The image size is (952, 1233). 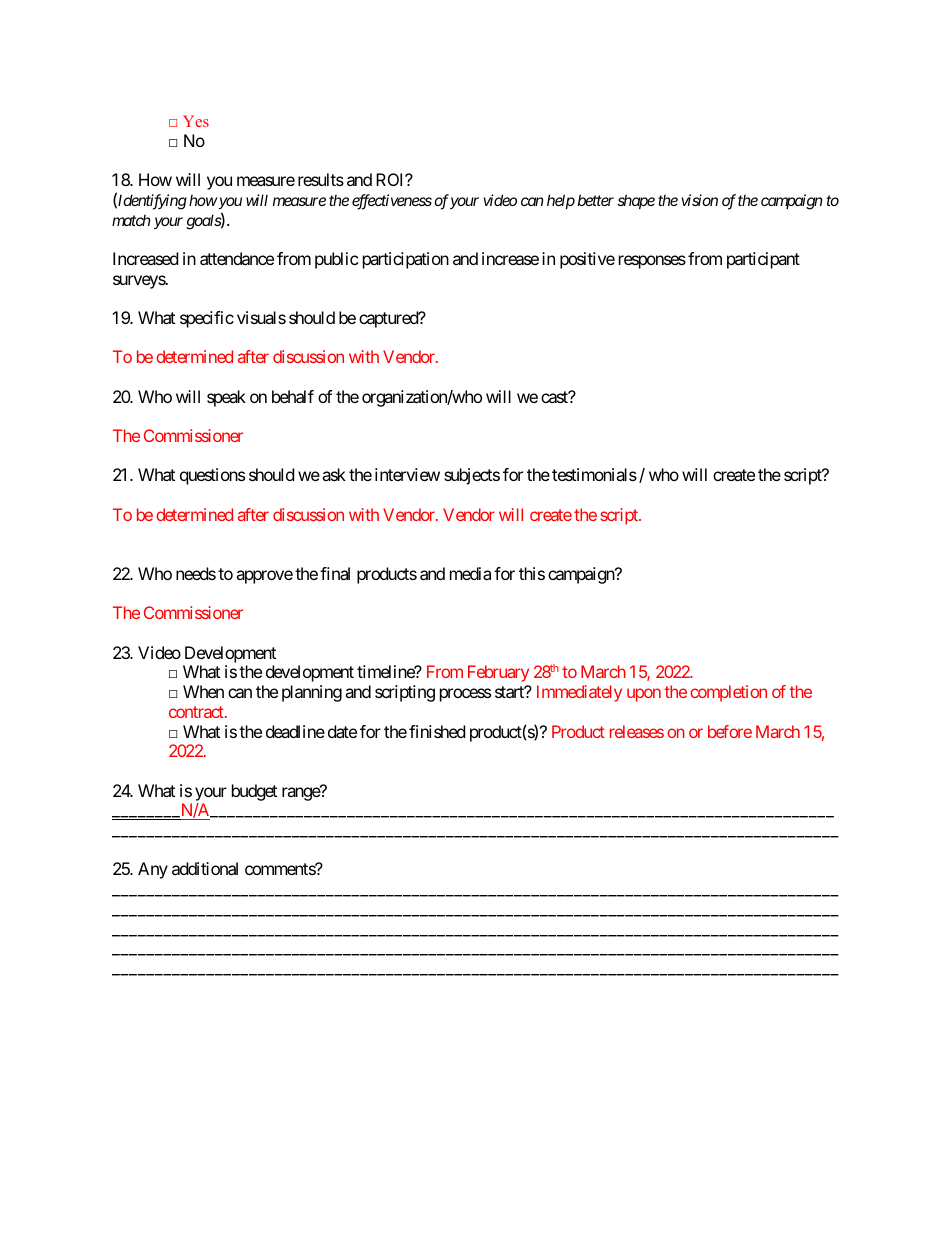 I want to click on questions, so click(x=212, y=476).
